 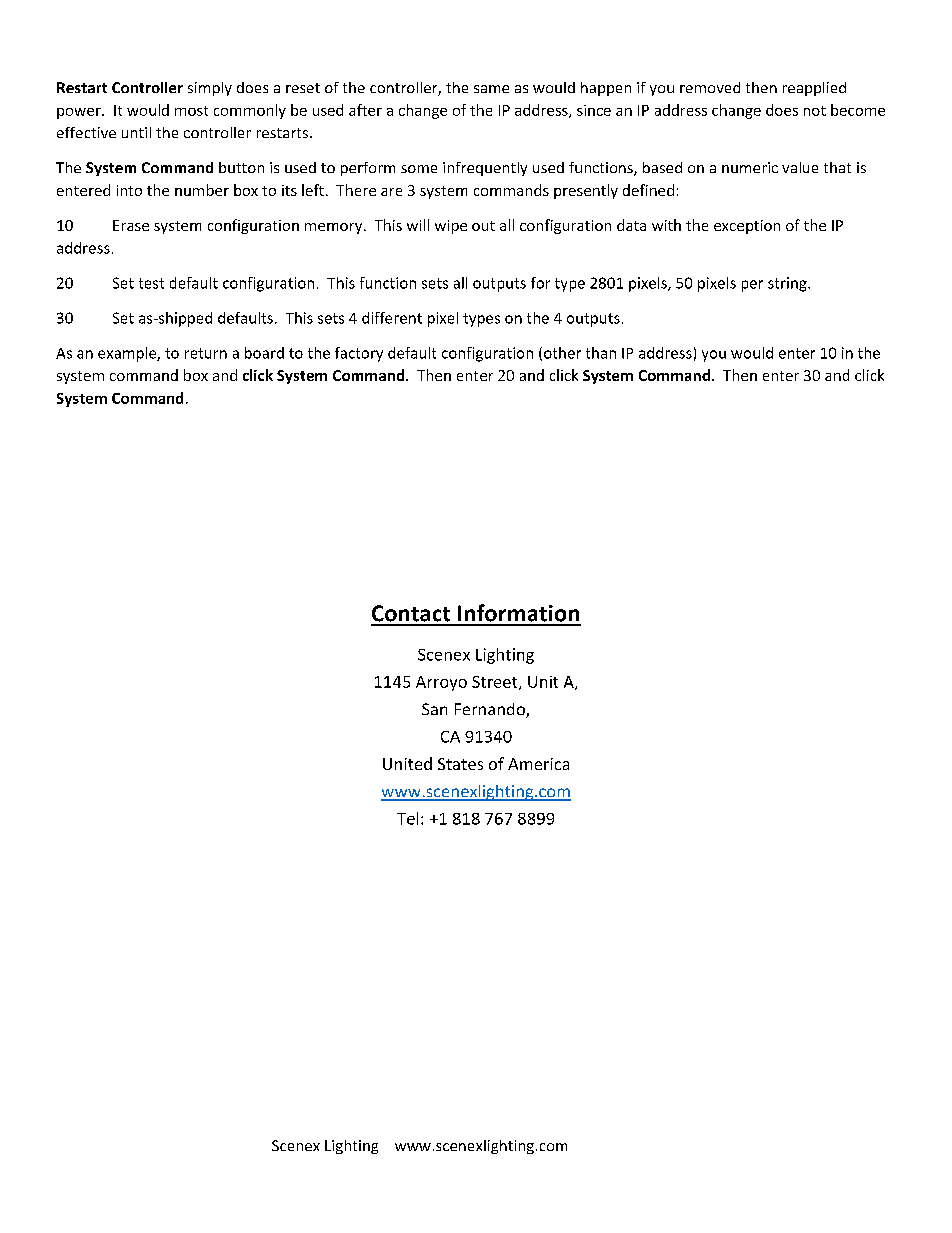 What do you see at coordinates (191, 111) in the document?
I see `most` at bounding box center [191, 111].
